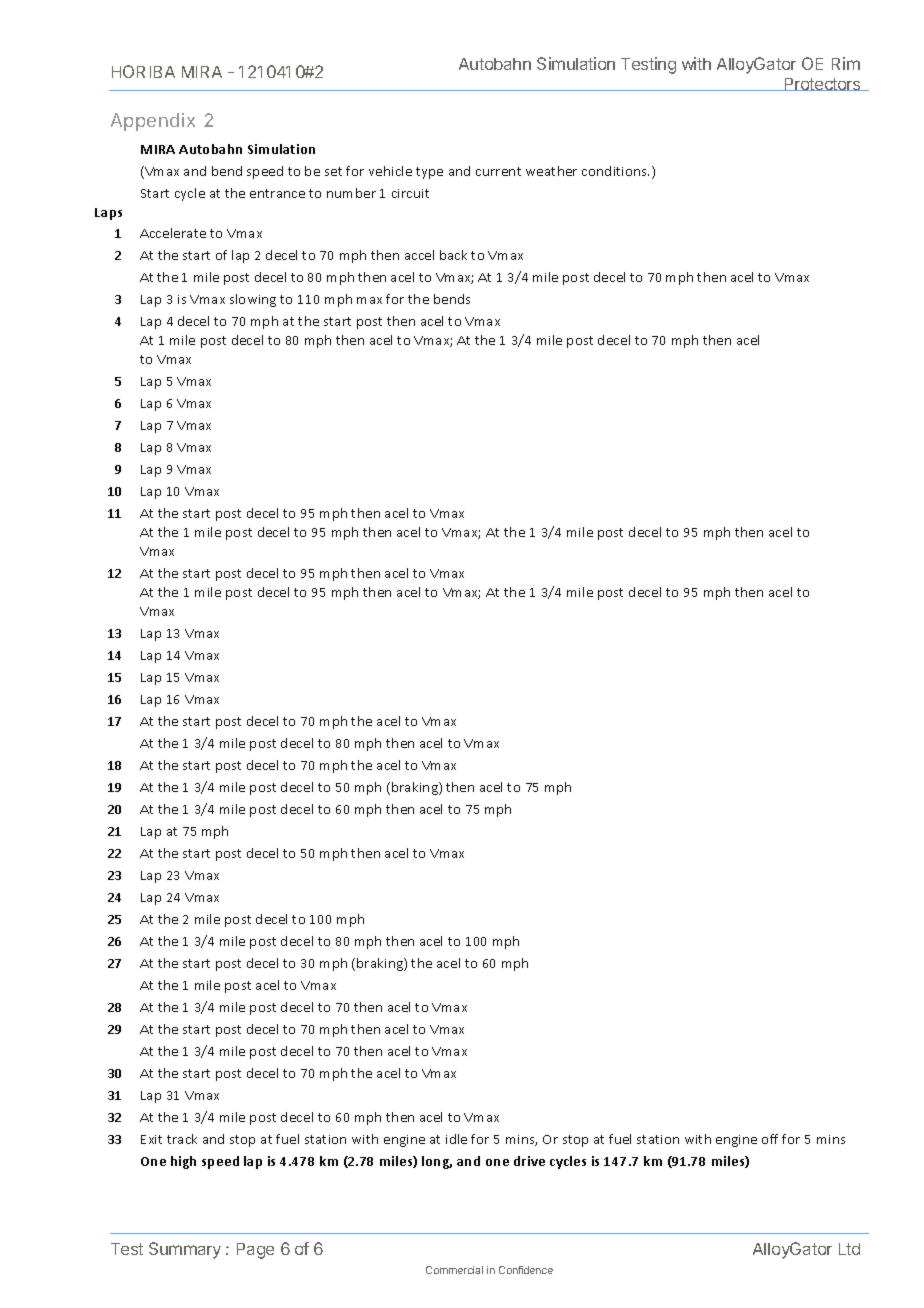 The image size is (924, 1308). What do you see at coordinates (253, 300) in the screenshot?
I see `slowing` at bounding box center [253, 300].
